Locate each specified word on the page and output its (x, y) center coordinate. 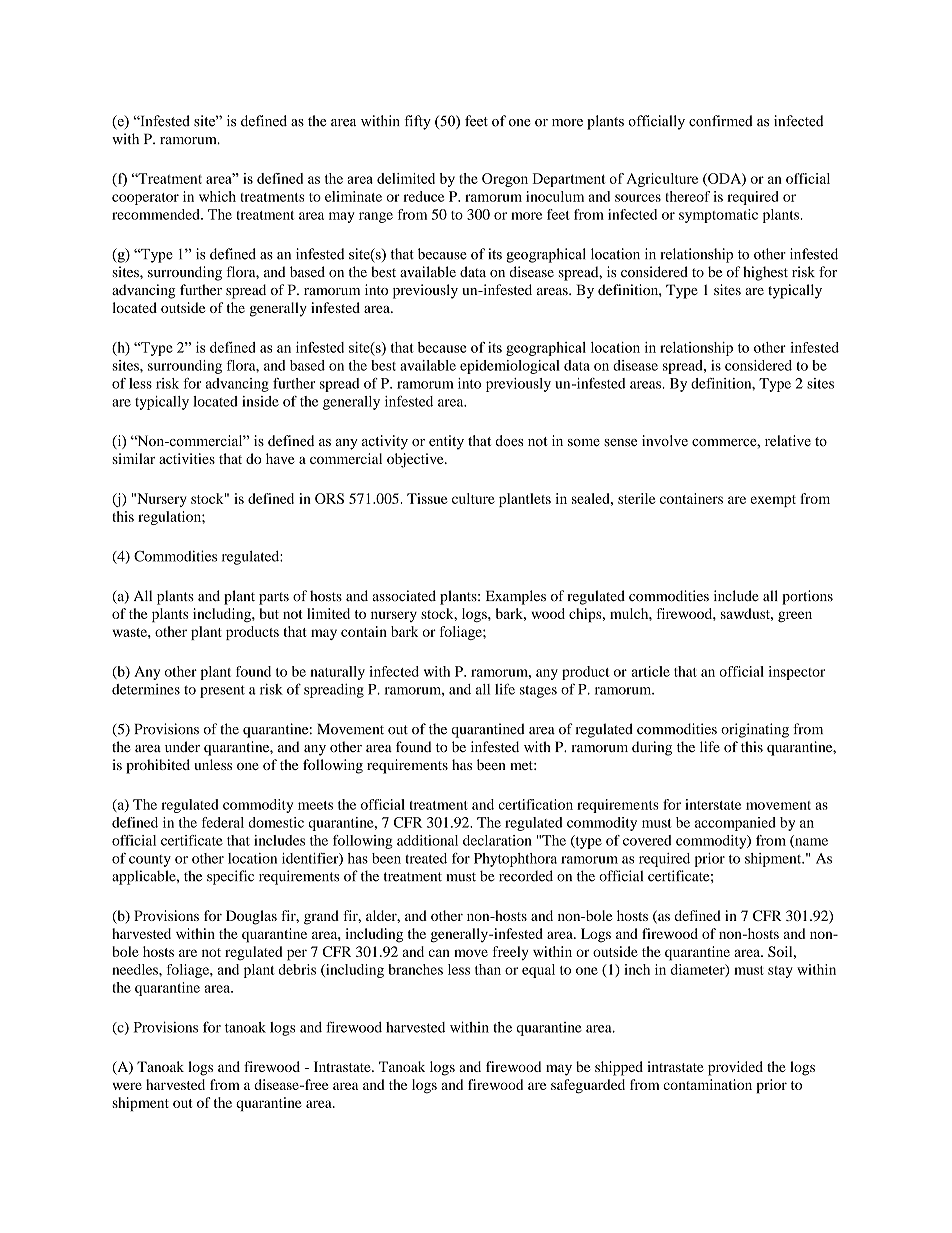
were (127, 1086)
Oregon (505, 180)
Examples (516, 597)
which (217, 196)
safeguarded (588, 1086)
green (795, 616)
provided (735, 1068)
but (269, 613)
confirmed (721, 121)
